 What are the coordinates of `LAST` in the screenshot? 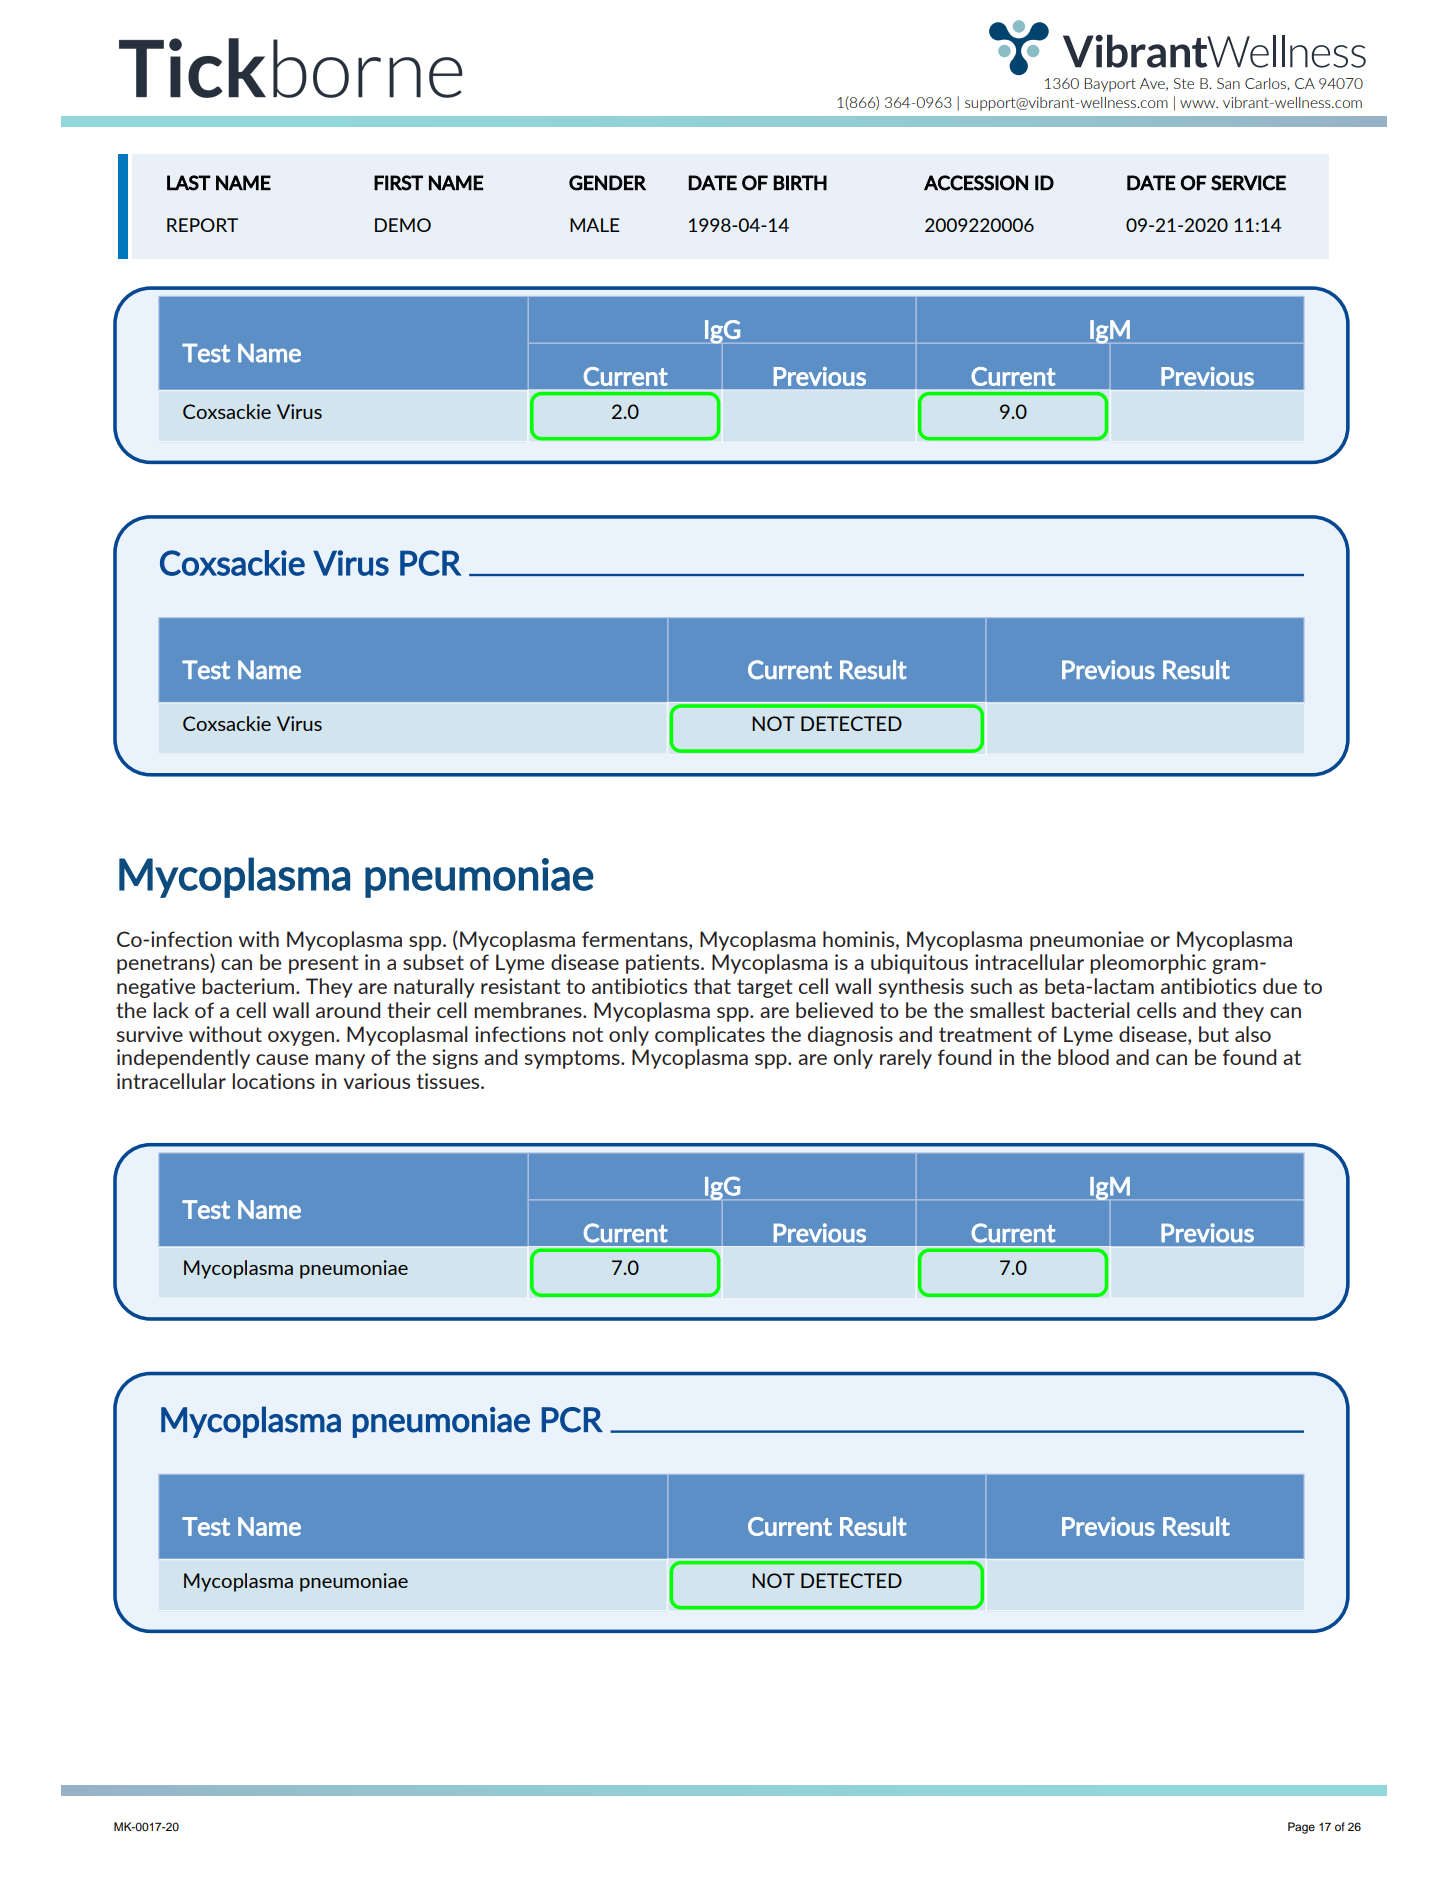 It's located at (189, 183).
